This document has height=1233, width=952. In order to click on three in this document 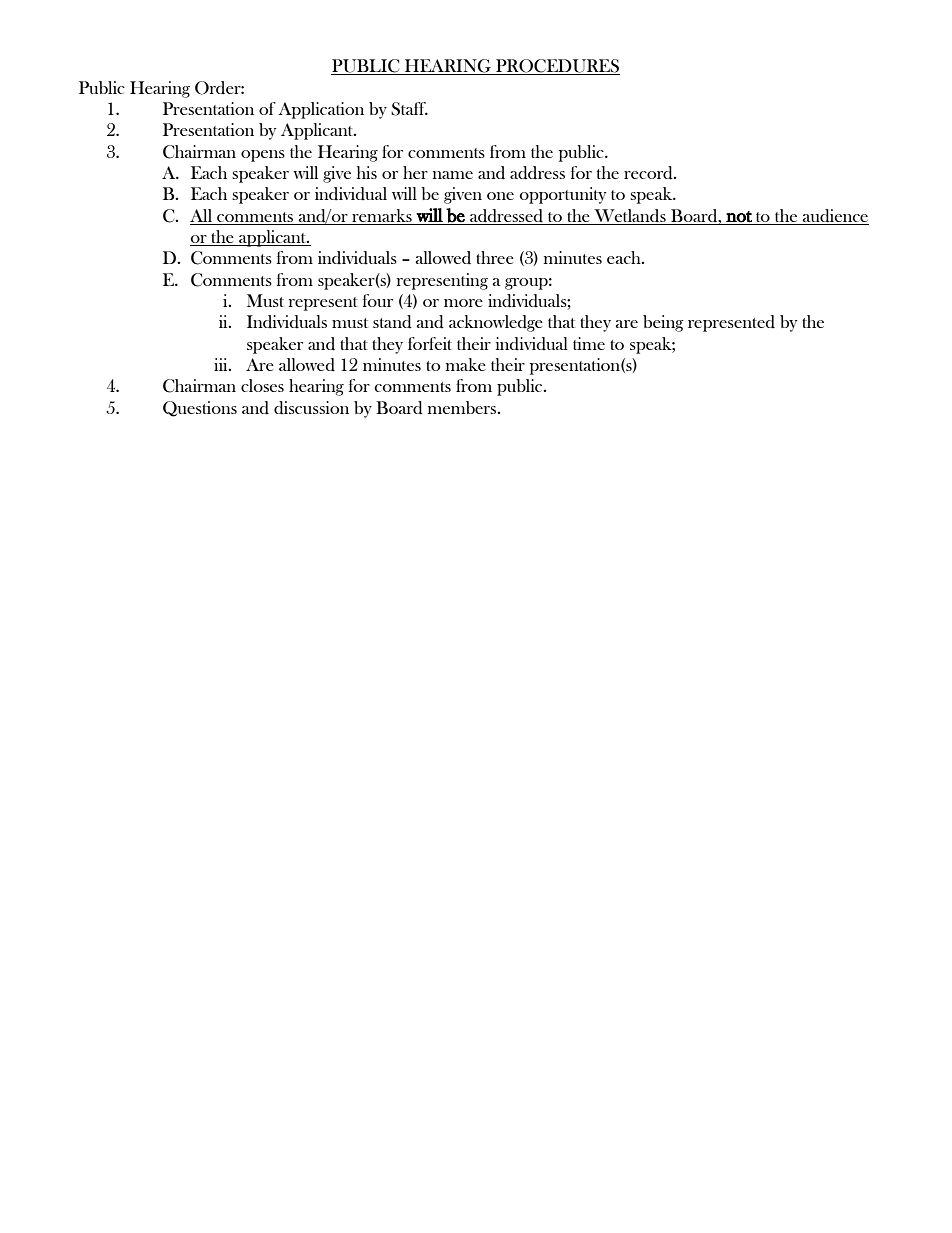, I will do `click(495, 257)`.
